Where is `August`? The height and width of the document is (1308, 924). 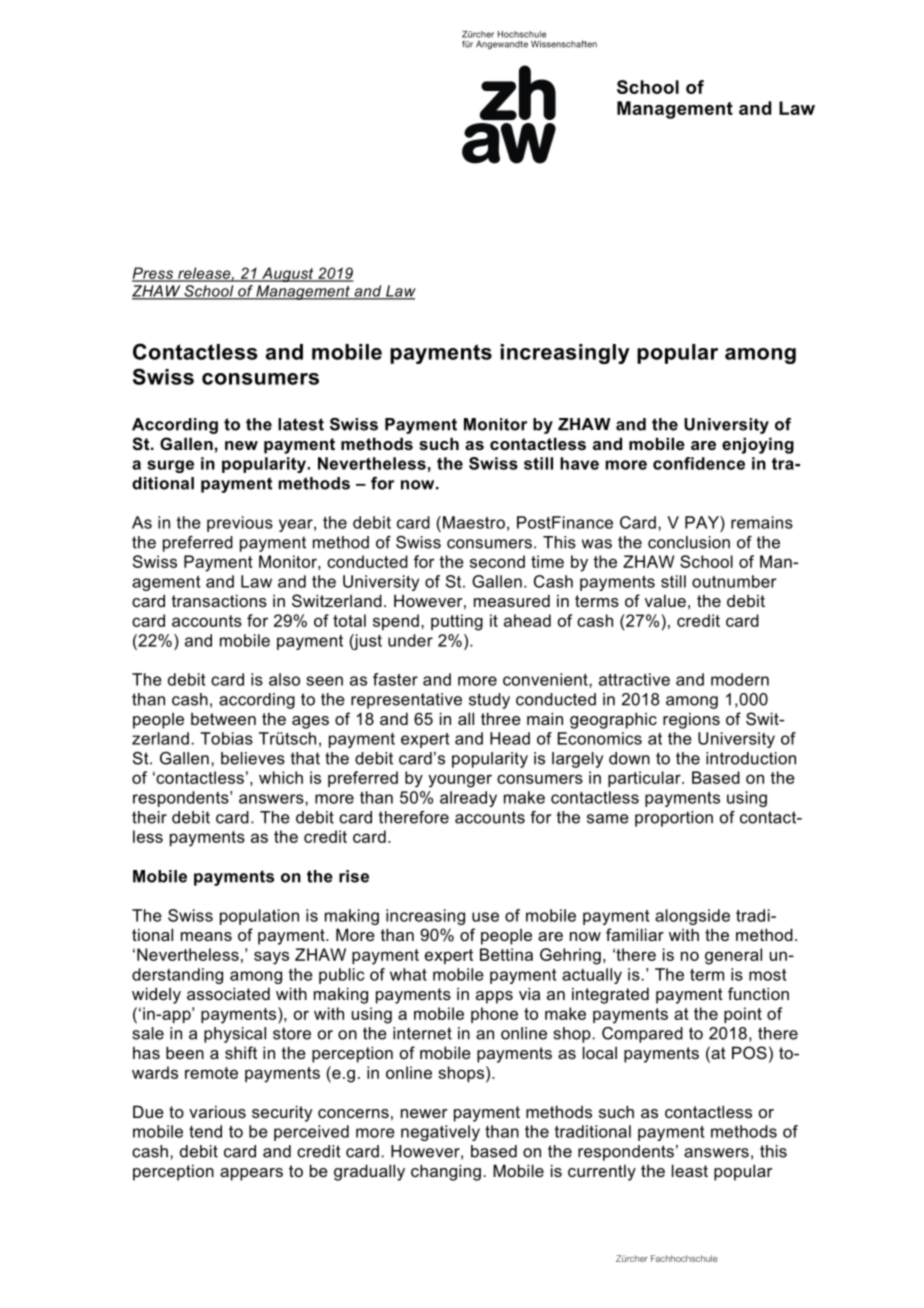 August is located at coordinates (288, 274).
